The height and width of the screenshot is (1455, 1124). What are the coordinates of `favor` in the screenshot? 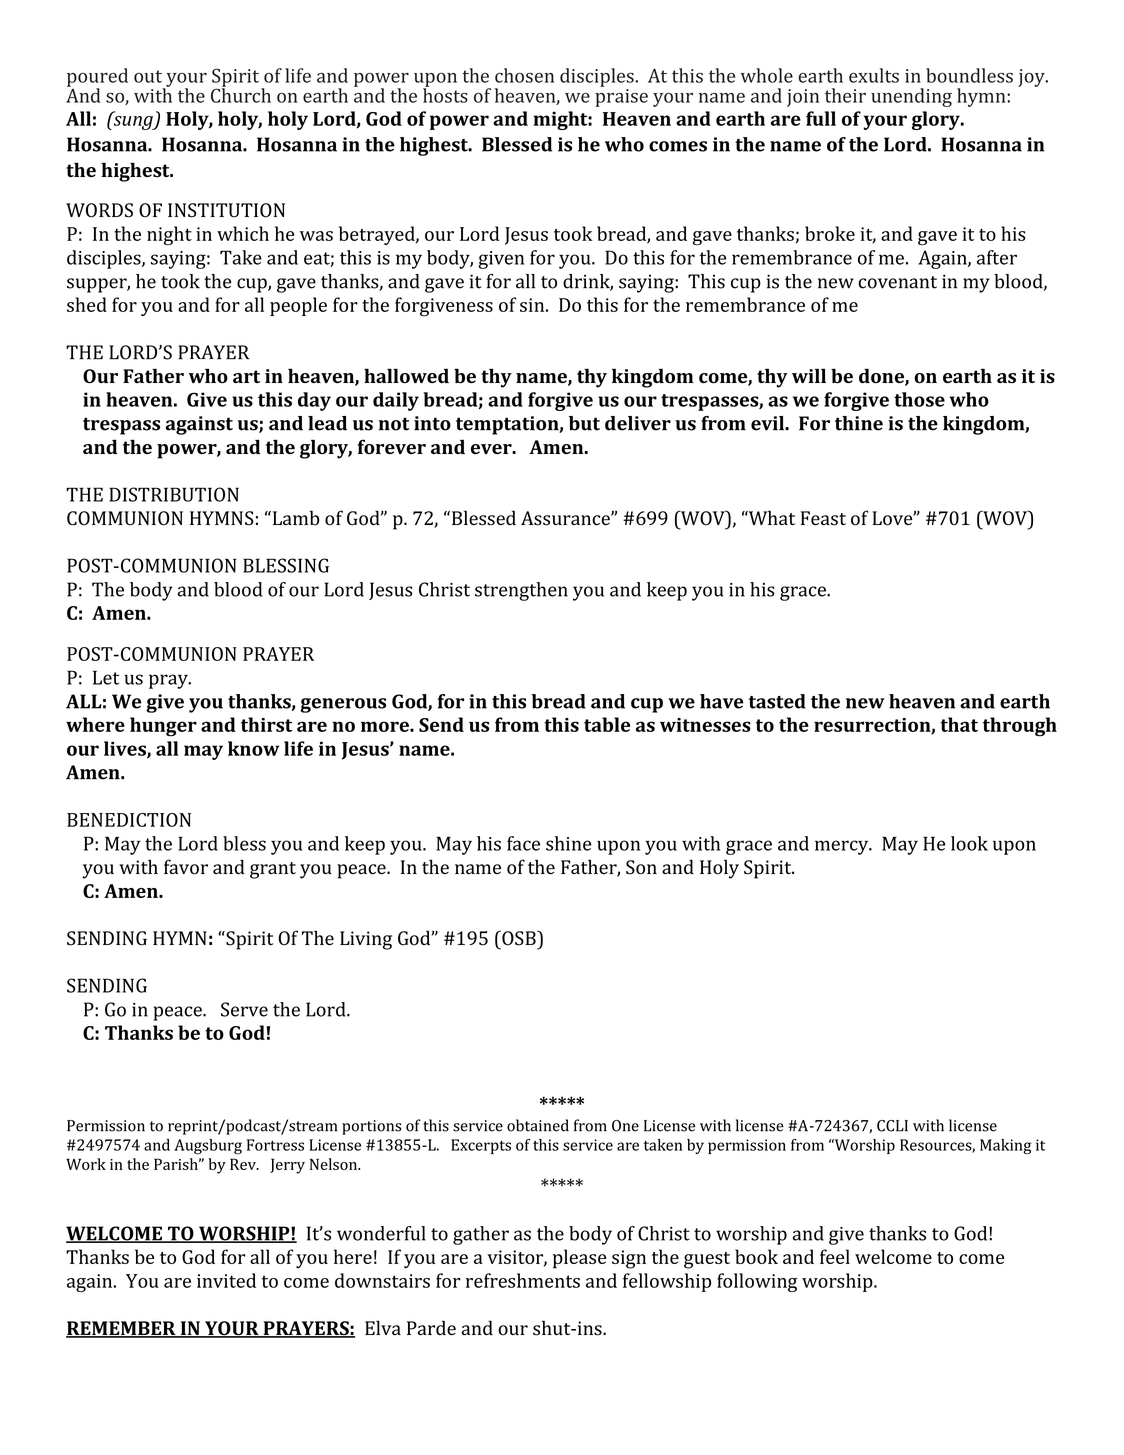 It's located at (186, 867).
